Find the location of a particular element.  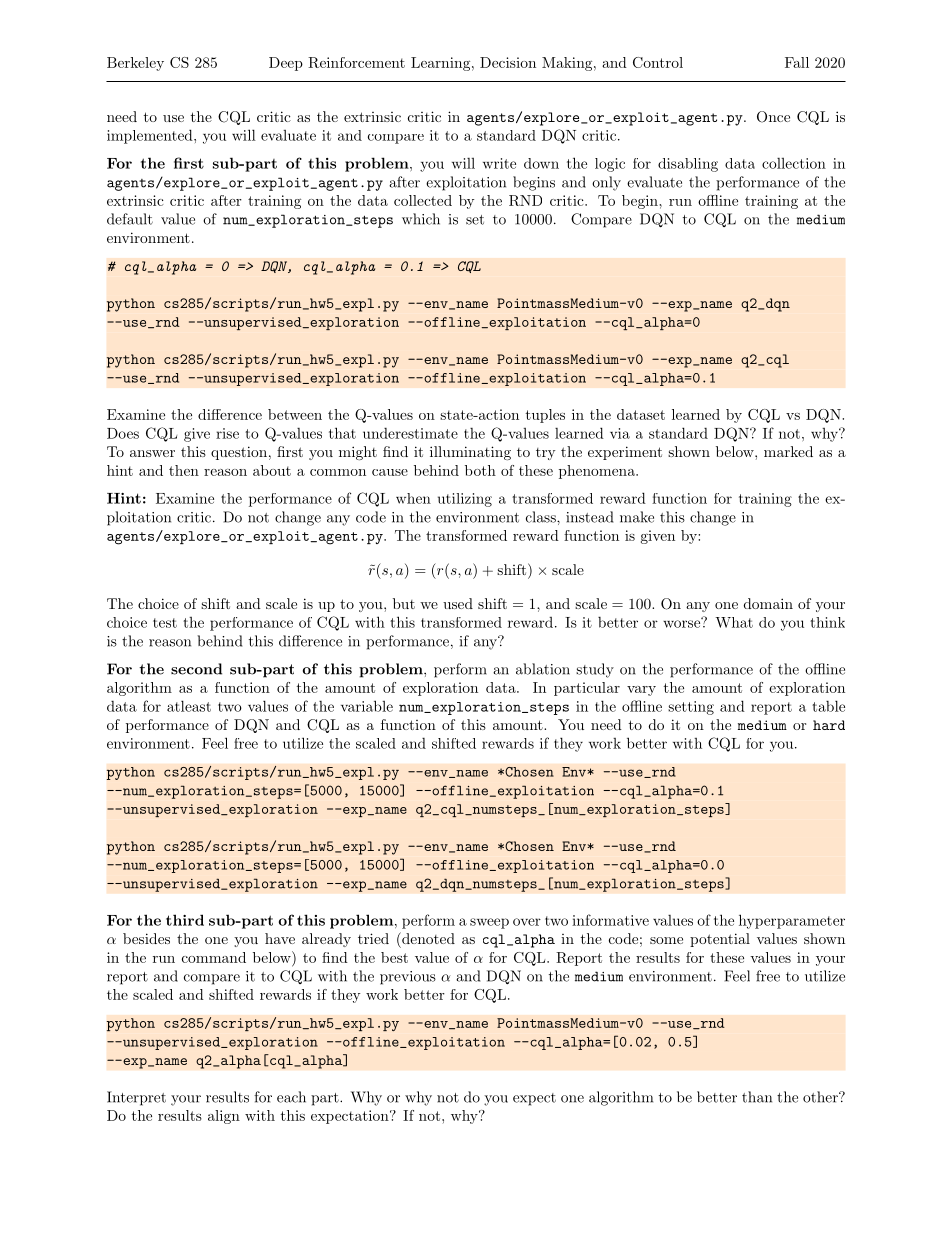

marked is located at coordinates (788, 451).
